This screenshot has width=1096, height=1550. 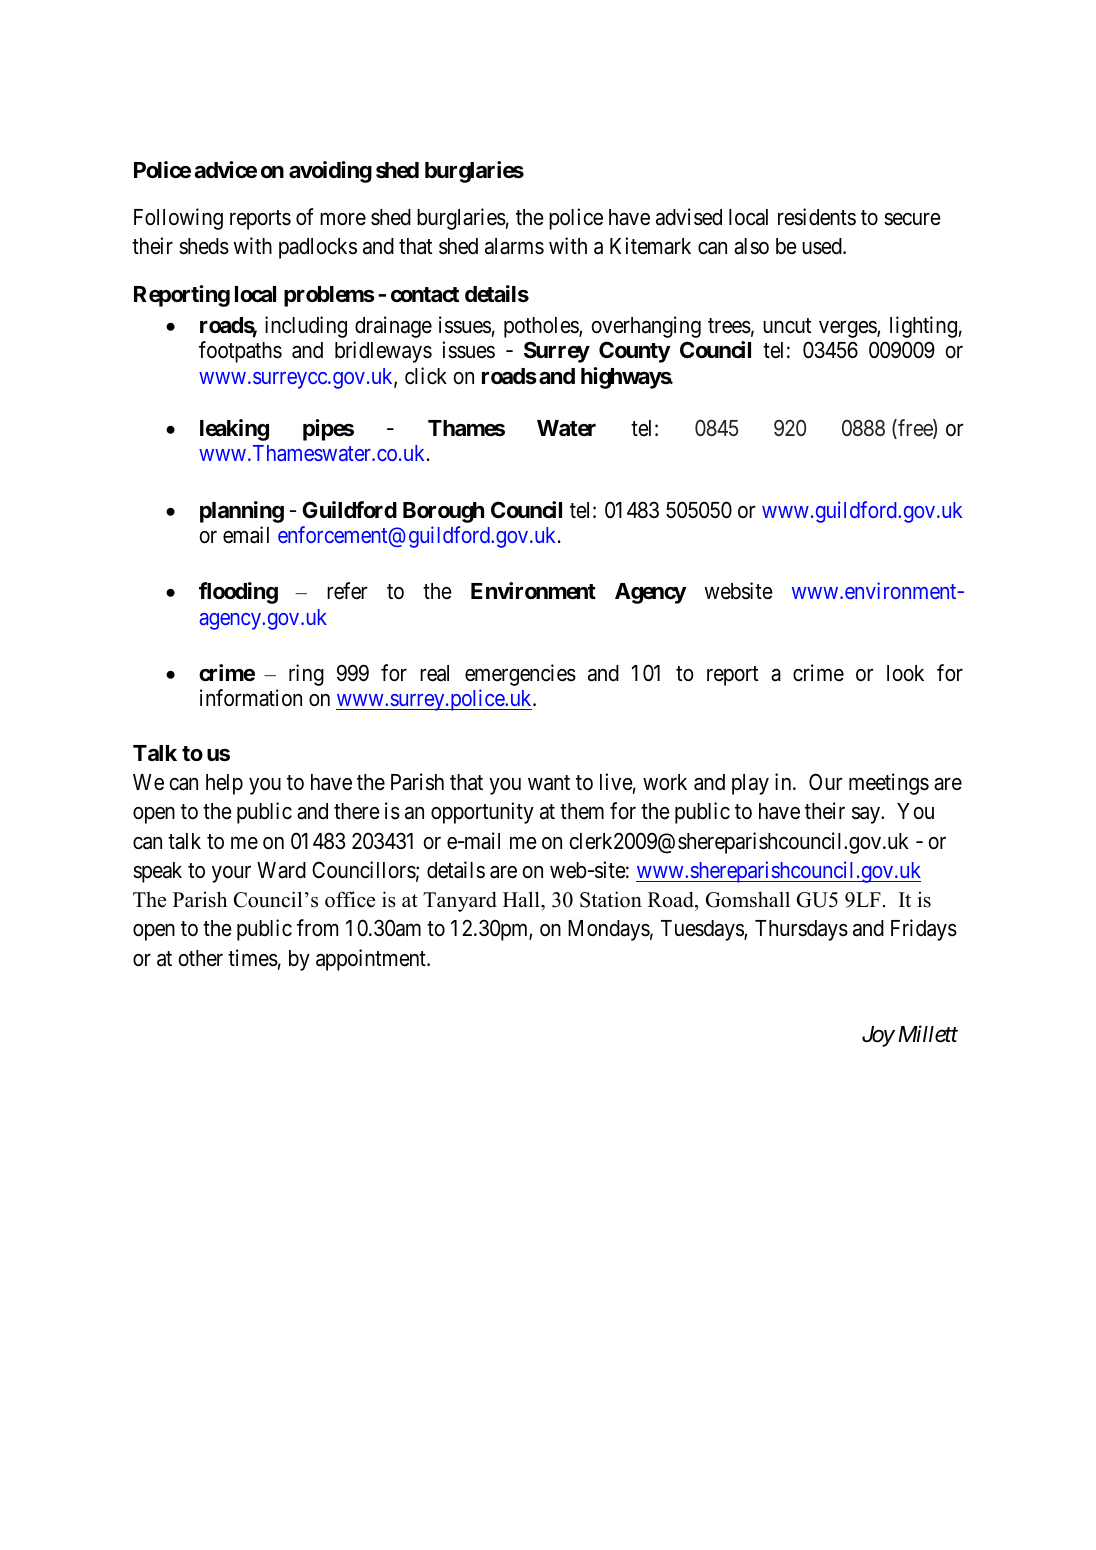 What do you see at coordinates (514, 246) in the screenshot?
I see `alarms` at bounding box center [514, 246].
